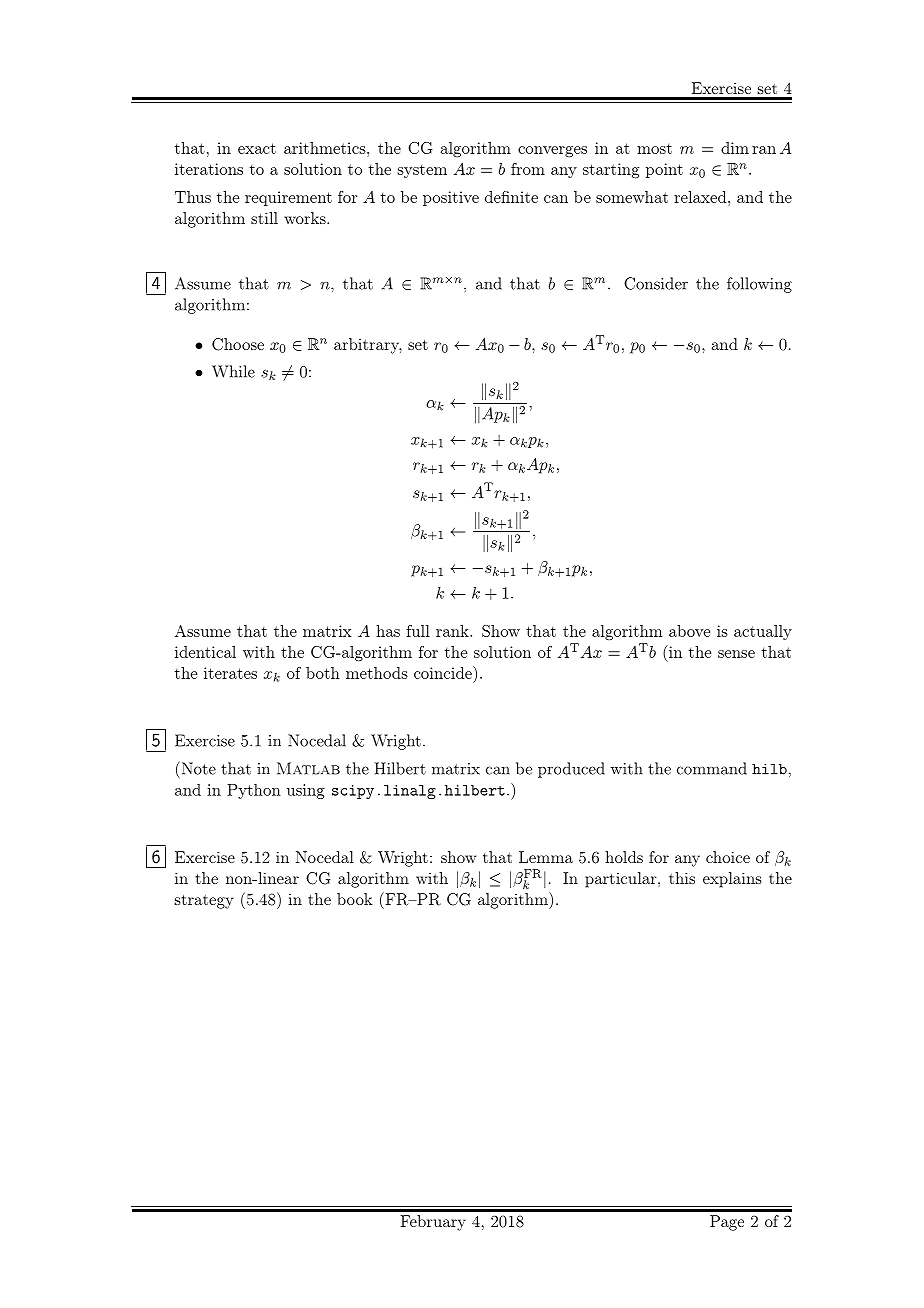 Image resolution: width=924 pixels, height=1308 pixels. Describe the element at coordinates (433, 1223) in the screenshot. I see `February` at that location.
